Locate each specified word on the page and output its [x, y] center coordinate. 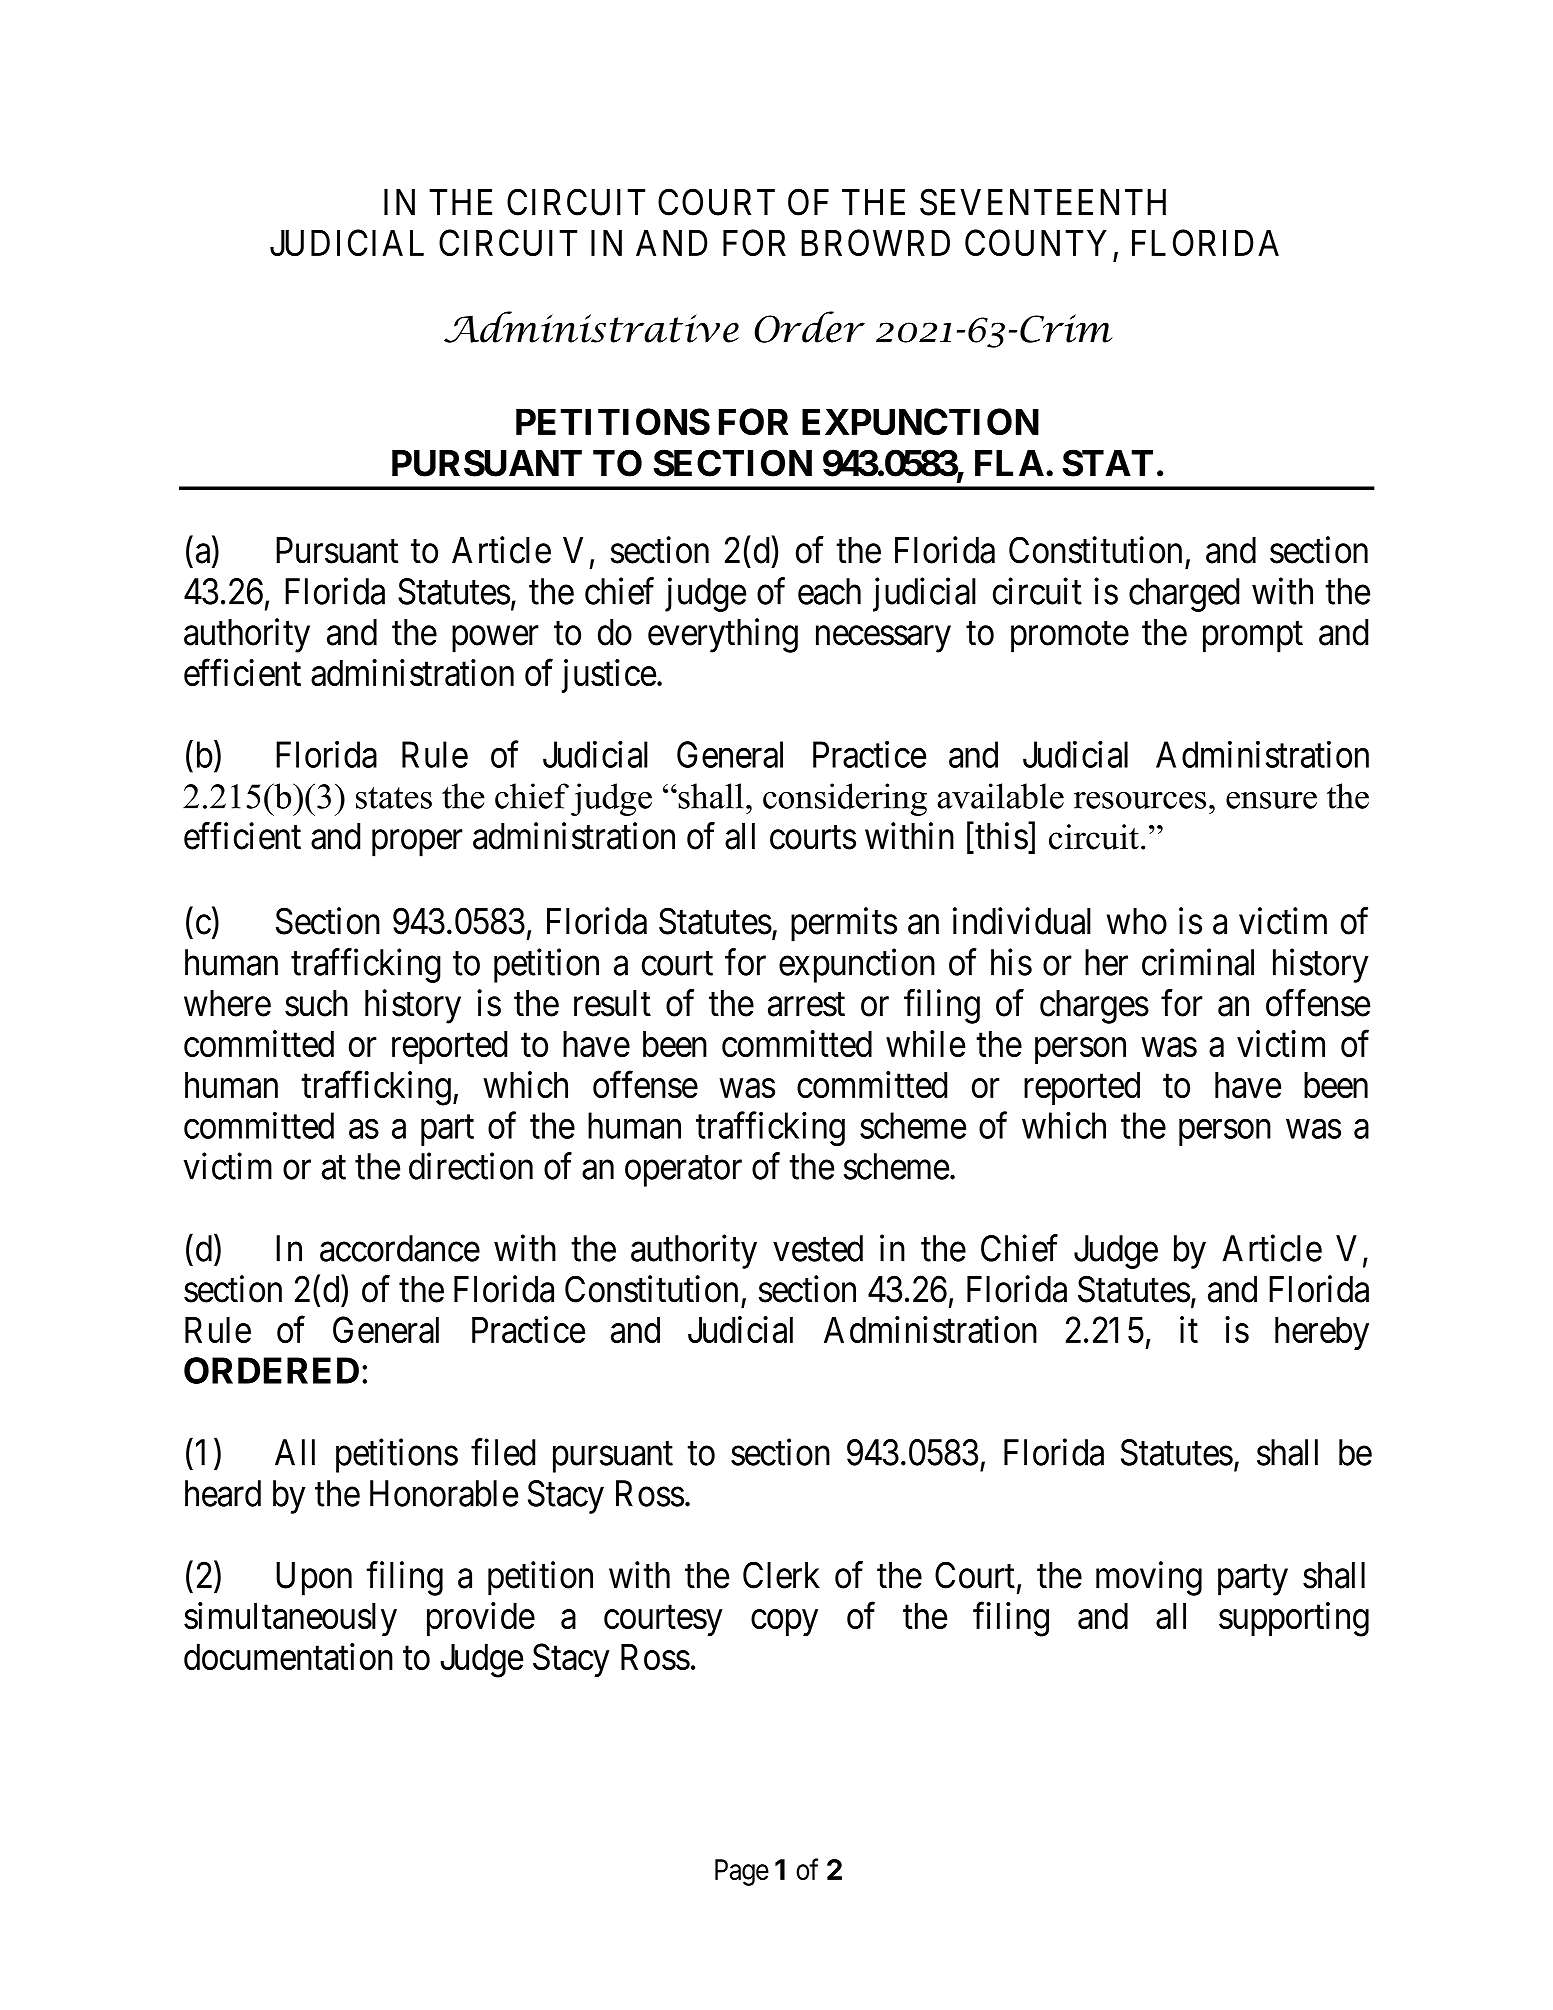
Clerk [781, 1575]
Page [742, 1872]
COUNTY [1036, 242]
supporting [1294, 1619]
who [1137, 921]
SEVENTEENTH [1043, 202]
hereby [1322, 1333]
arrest [806, 1005]
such [316, 1003]
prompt [1253, 637]
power [495, 639]
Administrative [591, 327]
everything [723, 635]
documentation [288, 1656]
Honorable [444, 1493]
